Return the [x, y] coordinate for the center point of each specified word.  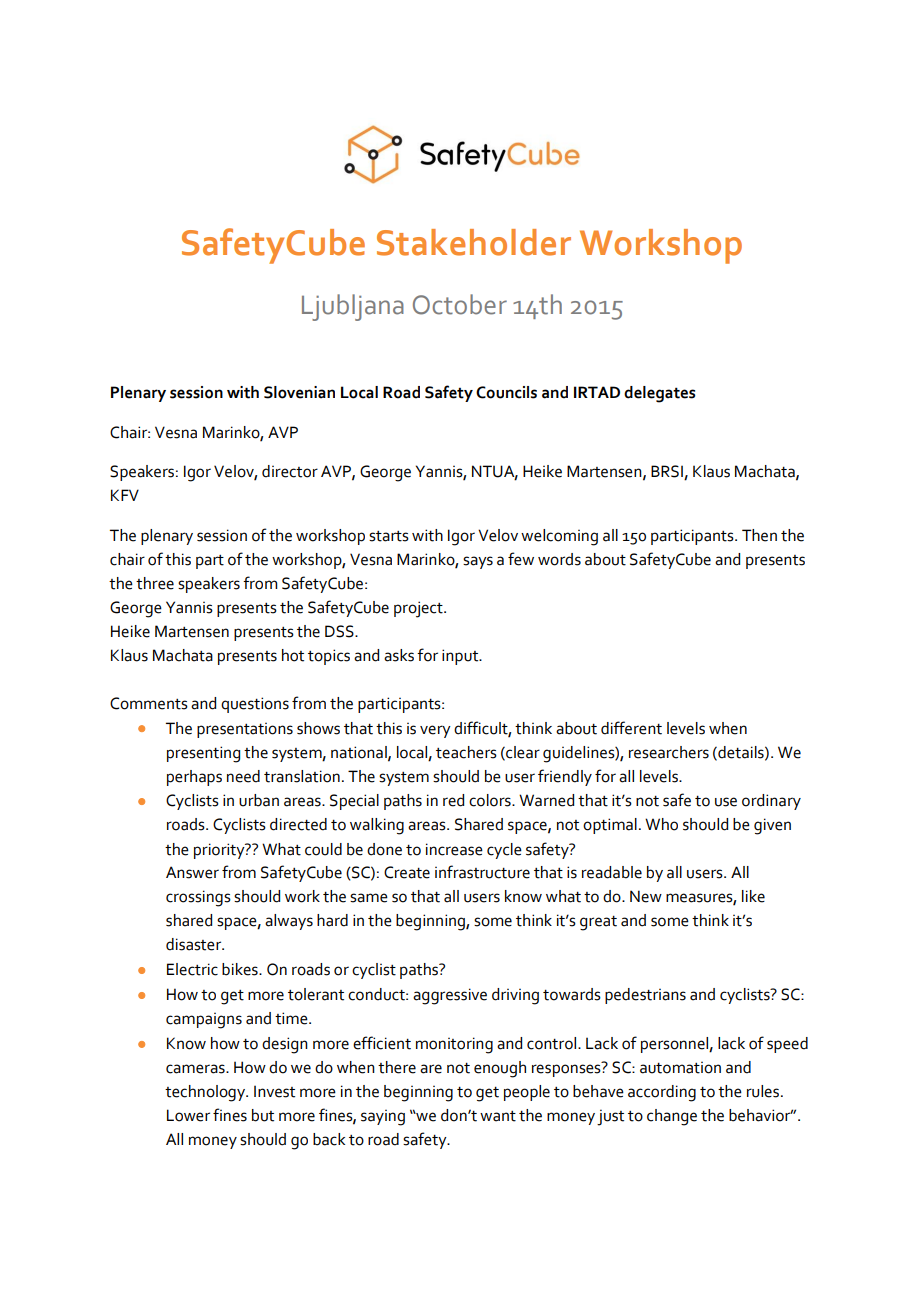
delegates [659, 394]
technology [206, 1093]
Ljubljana [353, 307]
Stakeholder [474, 242]
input [461, 657]
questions [255, 705]
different [631, 728]
